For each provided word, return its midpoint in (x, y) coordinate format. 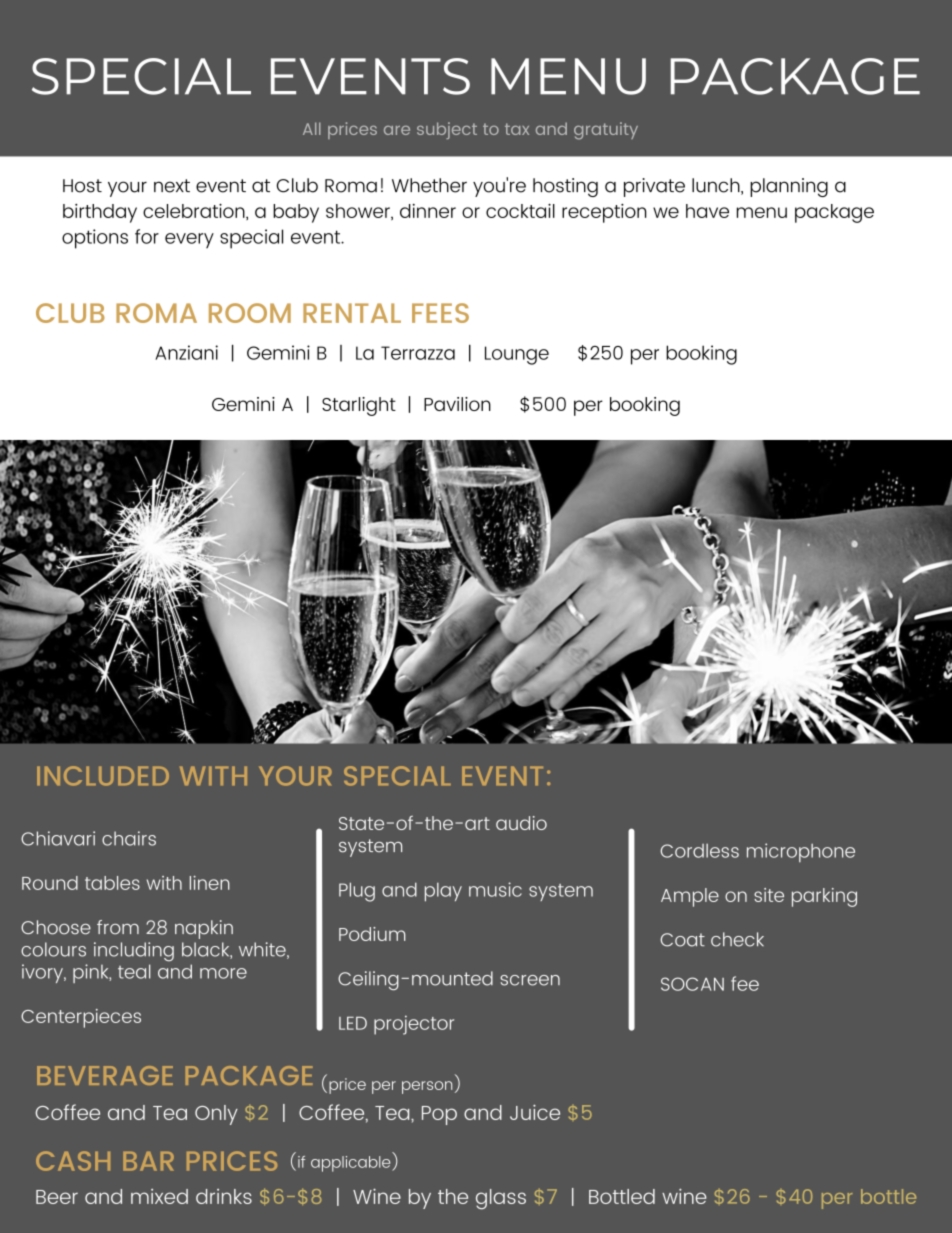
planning (789, 187)
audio (521, 823)
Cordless (699, 851)
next (172, 186)
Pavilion (457, 404)
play (443, 892)
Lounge (517, 355)
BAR (148, 1161)
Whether (429, 185)
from (118, 927)
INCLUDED (103, 776)
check (737, 939)
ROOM (250, 313)
